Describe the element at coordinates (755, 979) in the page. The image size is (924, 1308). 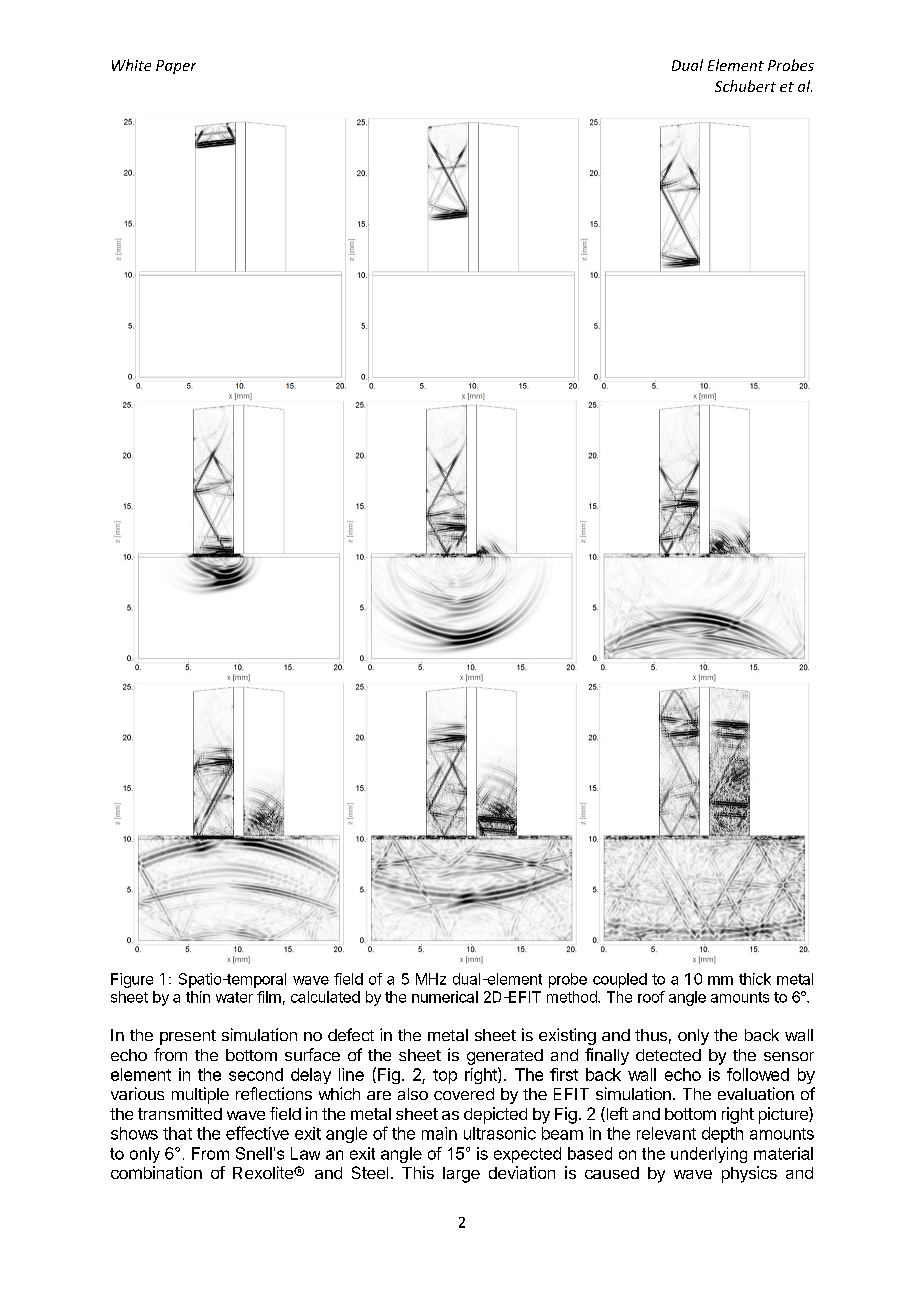
I see `thick` at that location.
